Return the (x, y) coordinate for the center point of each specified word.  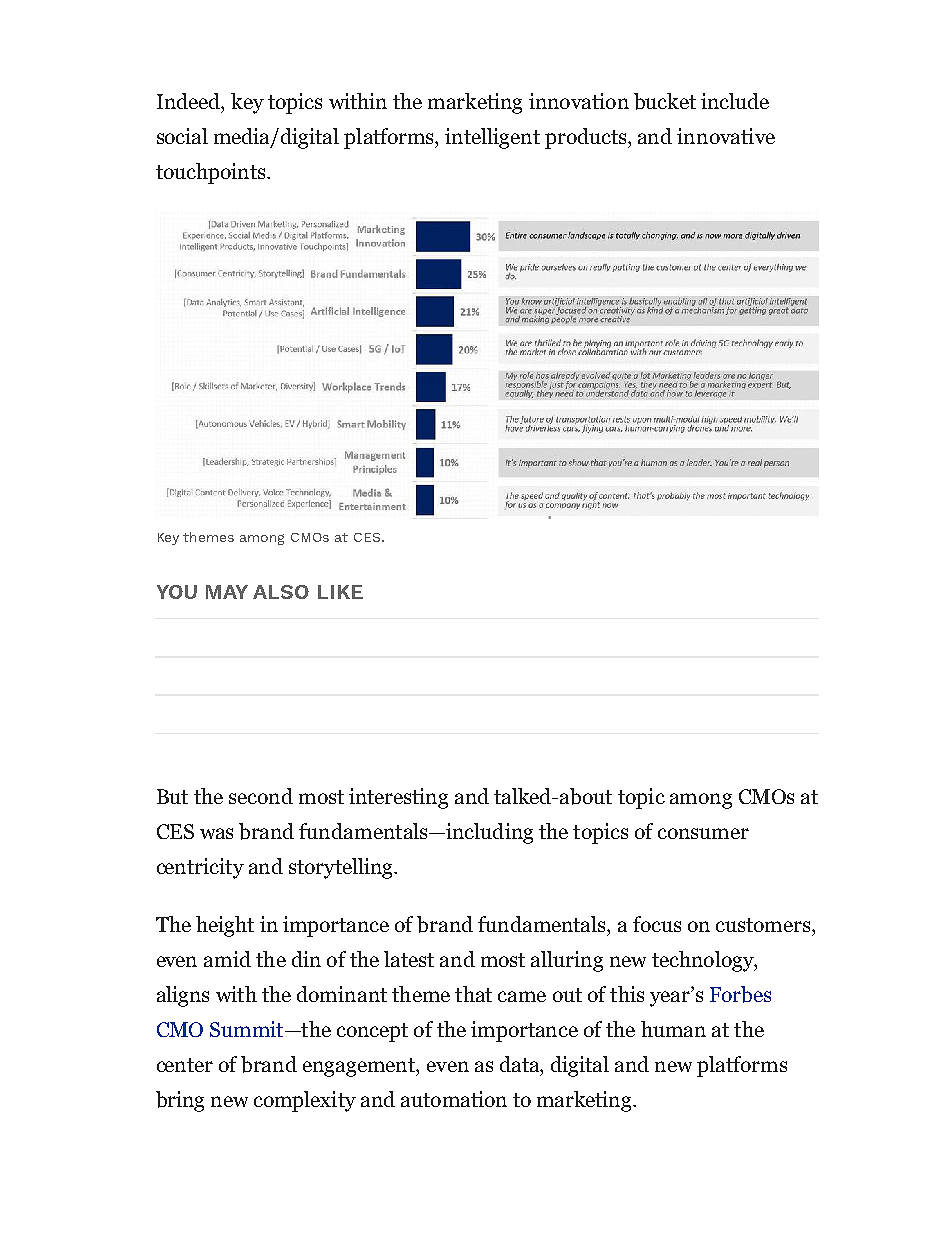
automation (454, 1099)
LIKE (340, 592)
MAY (227, 592)
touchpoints (212, 173)
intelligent (492, 138)
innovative (726, 136)
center (185, 1065)
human (673, 1029)
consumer (703, 833)
